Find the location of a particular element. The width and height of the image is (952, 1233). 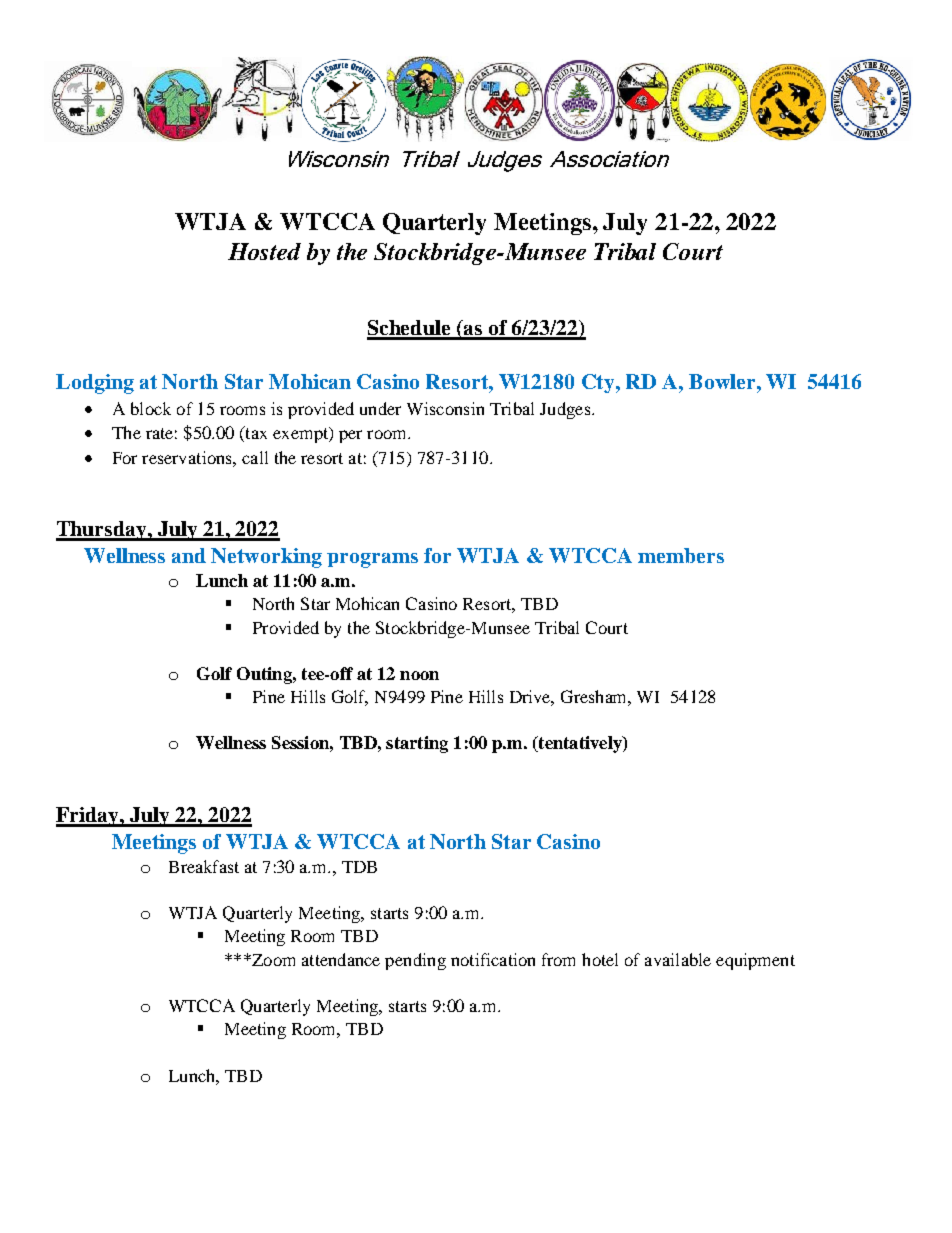

Bowler is located at coordinates (723, 381).
